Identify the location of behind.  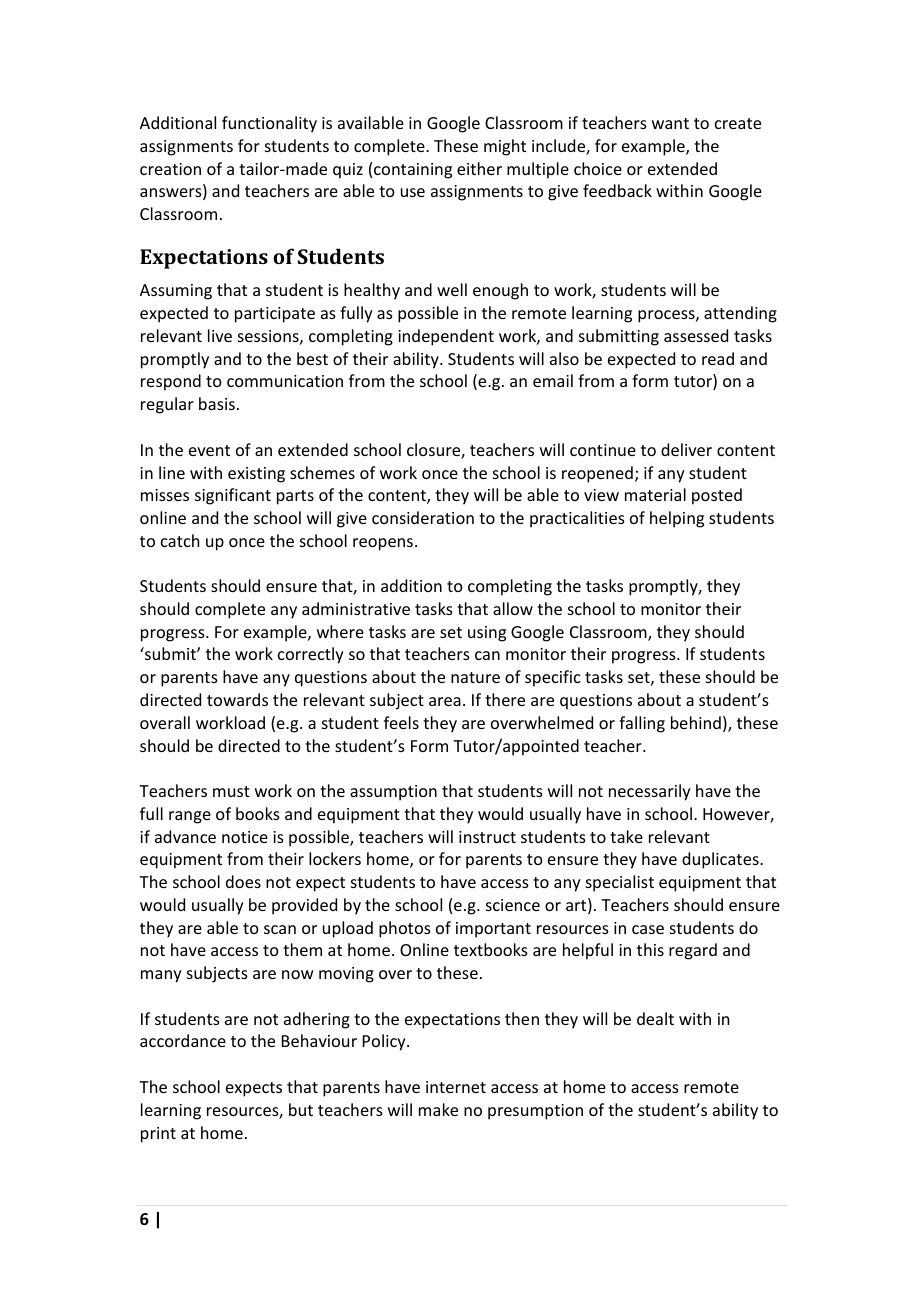
(696, 722).
